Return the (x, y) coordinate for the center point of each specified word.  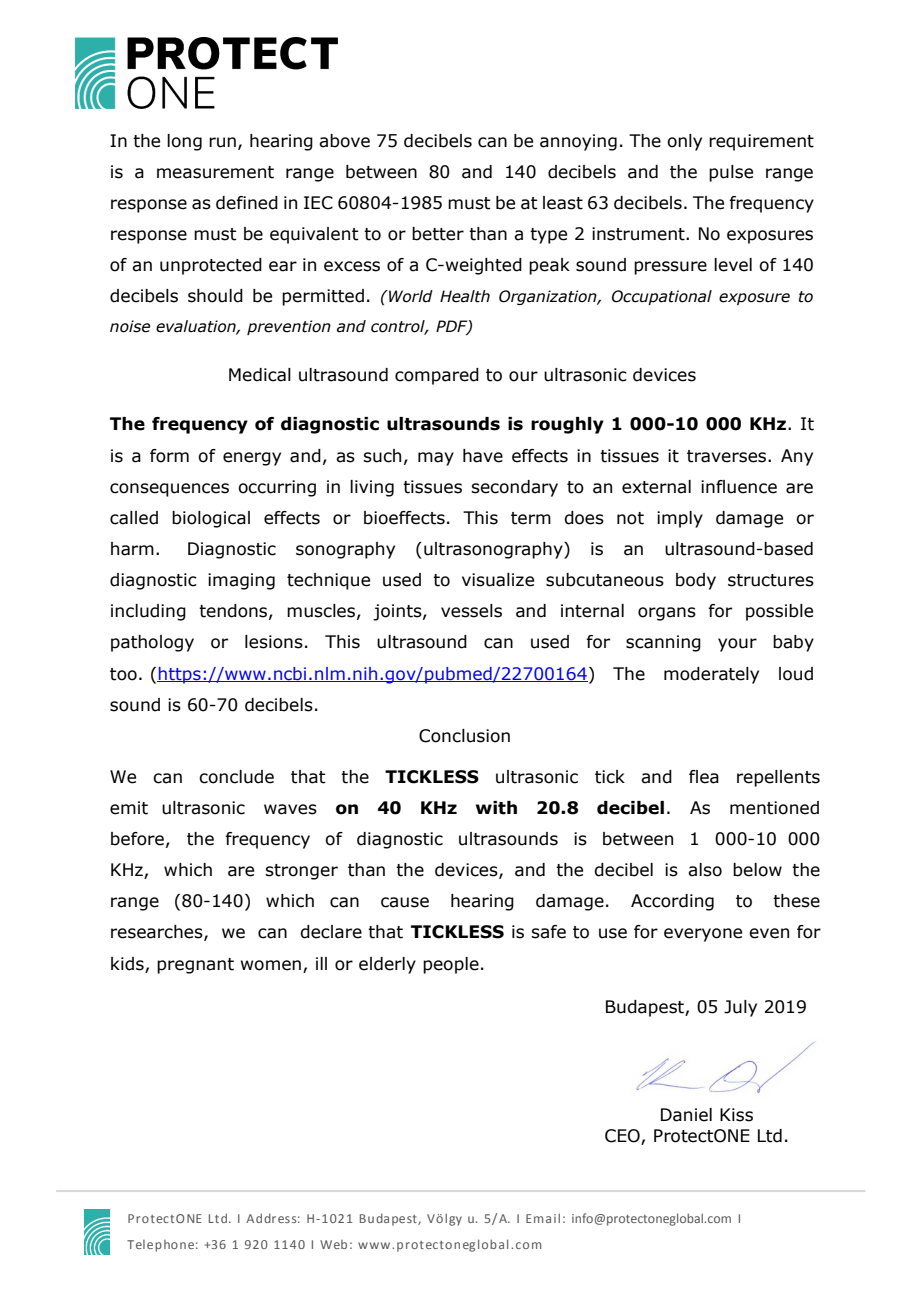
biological (211, 519)
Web (333, 1244)
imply (680, 519)
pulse (731, 173)
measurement (215, 172)
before (137, 839)
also (705, 870)
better (438, 234)
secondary (514, 488)
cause (405, 902)
